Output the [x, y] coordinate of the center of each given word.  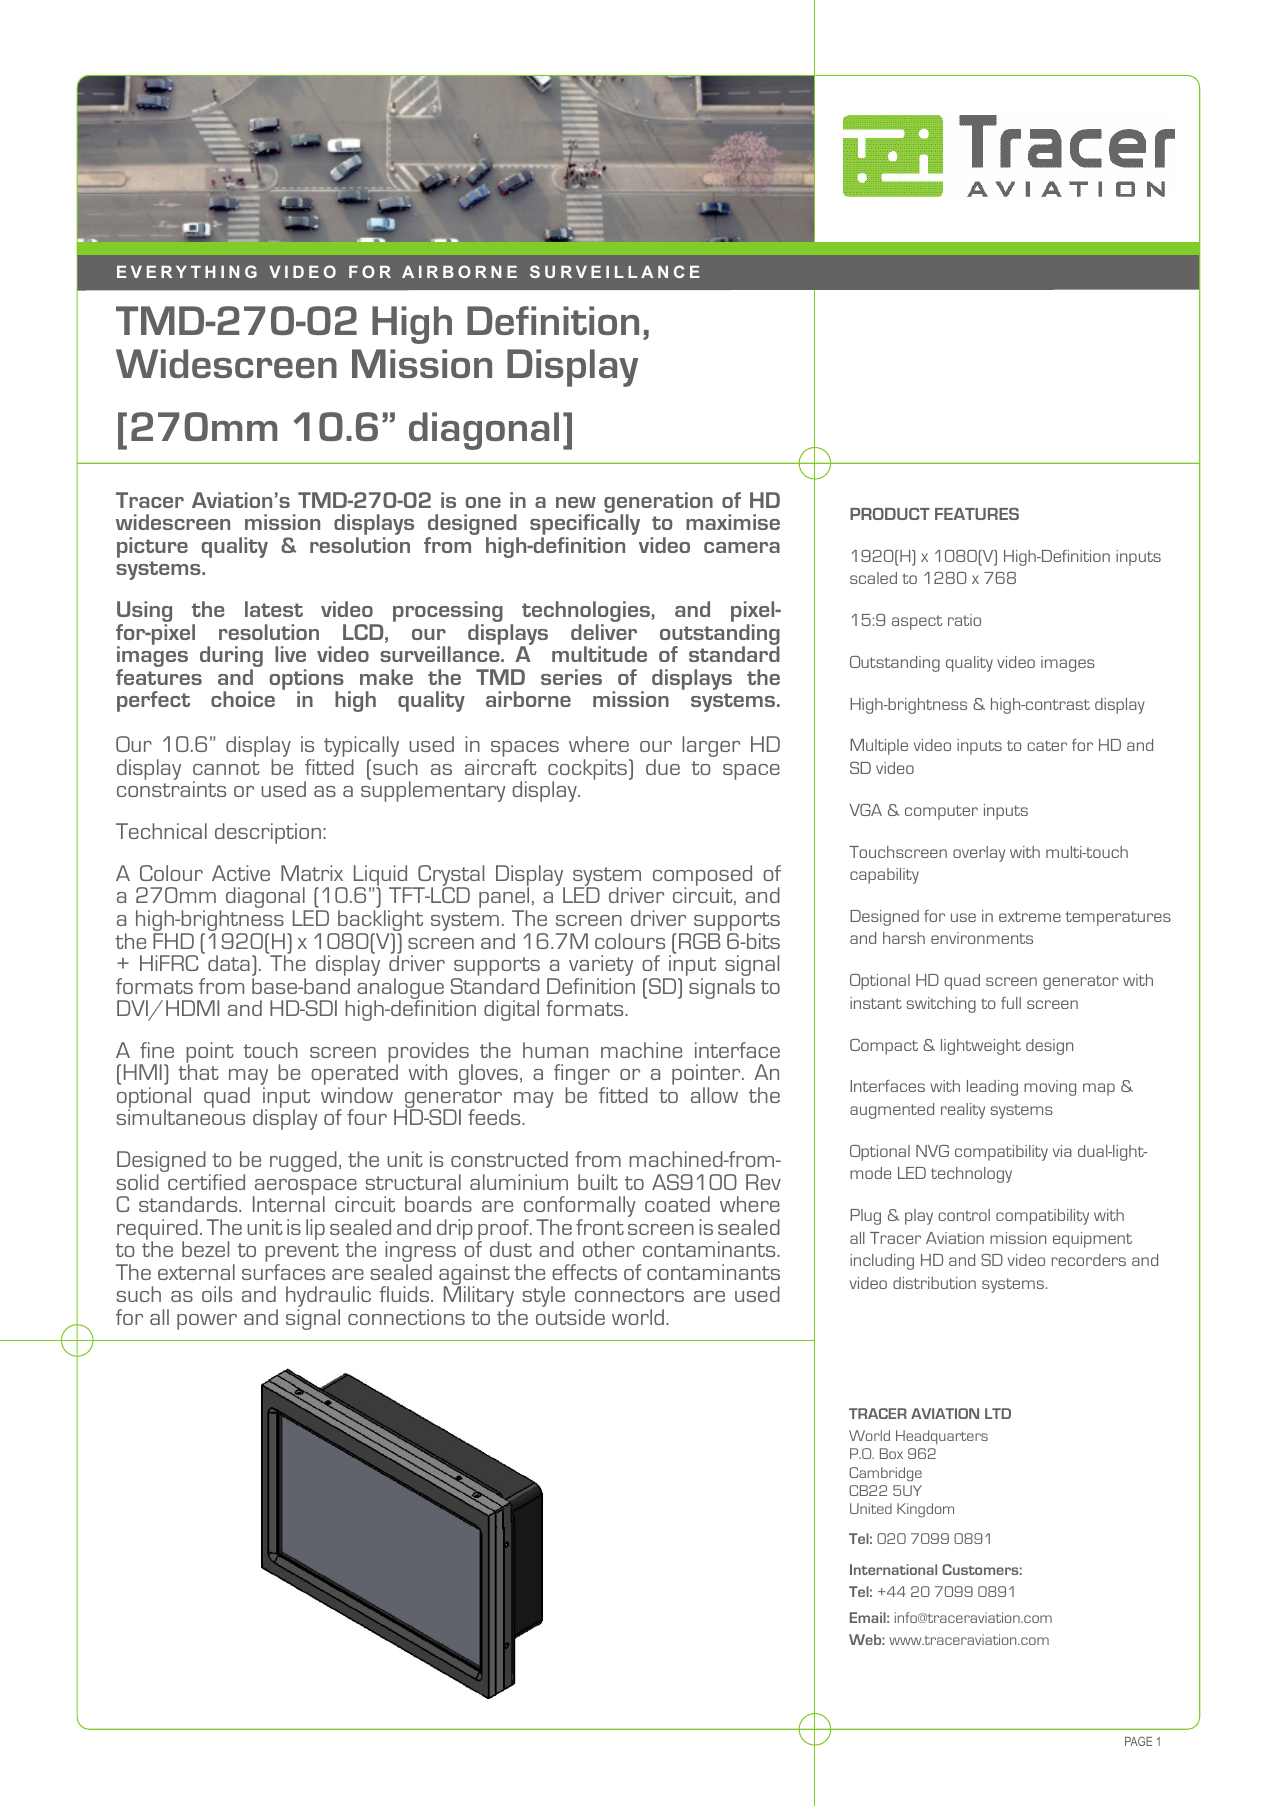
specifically [585, 525]
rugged [303, 1161]
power [207, 1322]
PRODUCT [890, 514]
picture [152, 547]
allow [714, 1095]
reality [963, 1111]
